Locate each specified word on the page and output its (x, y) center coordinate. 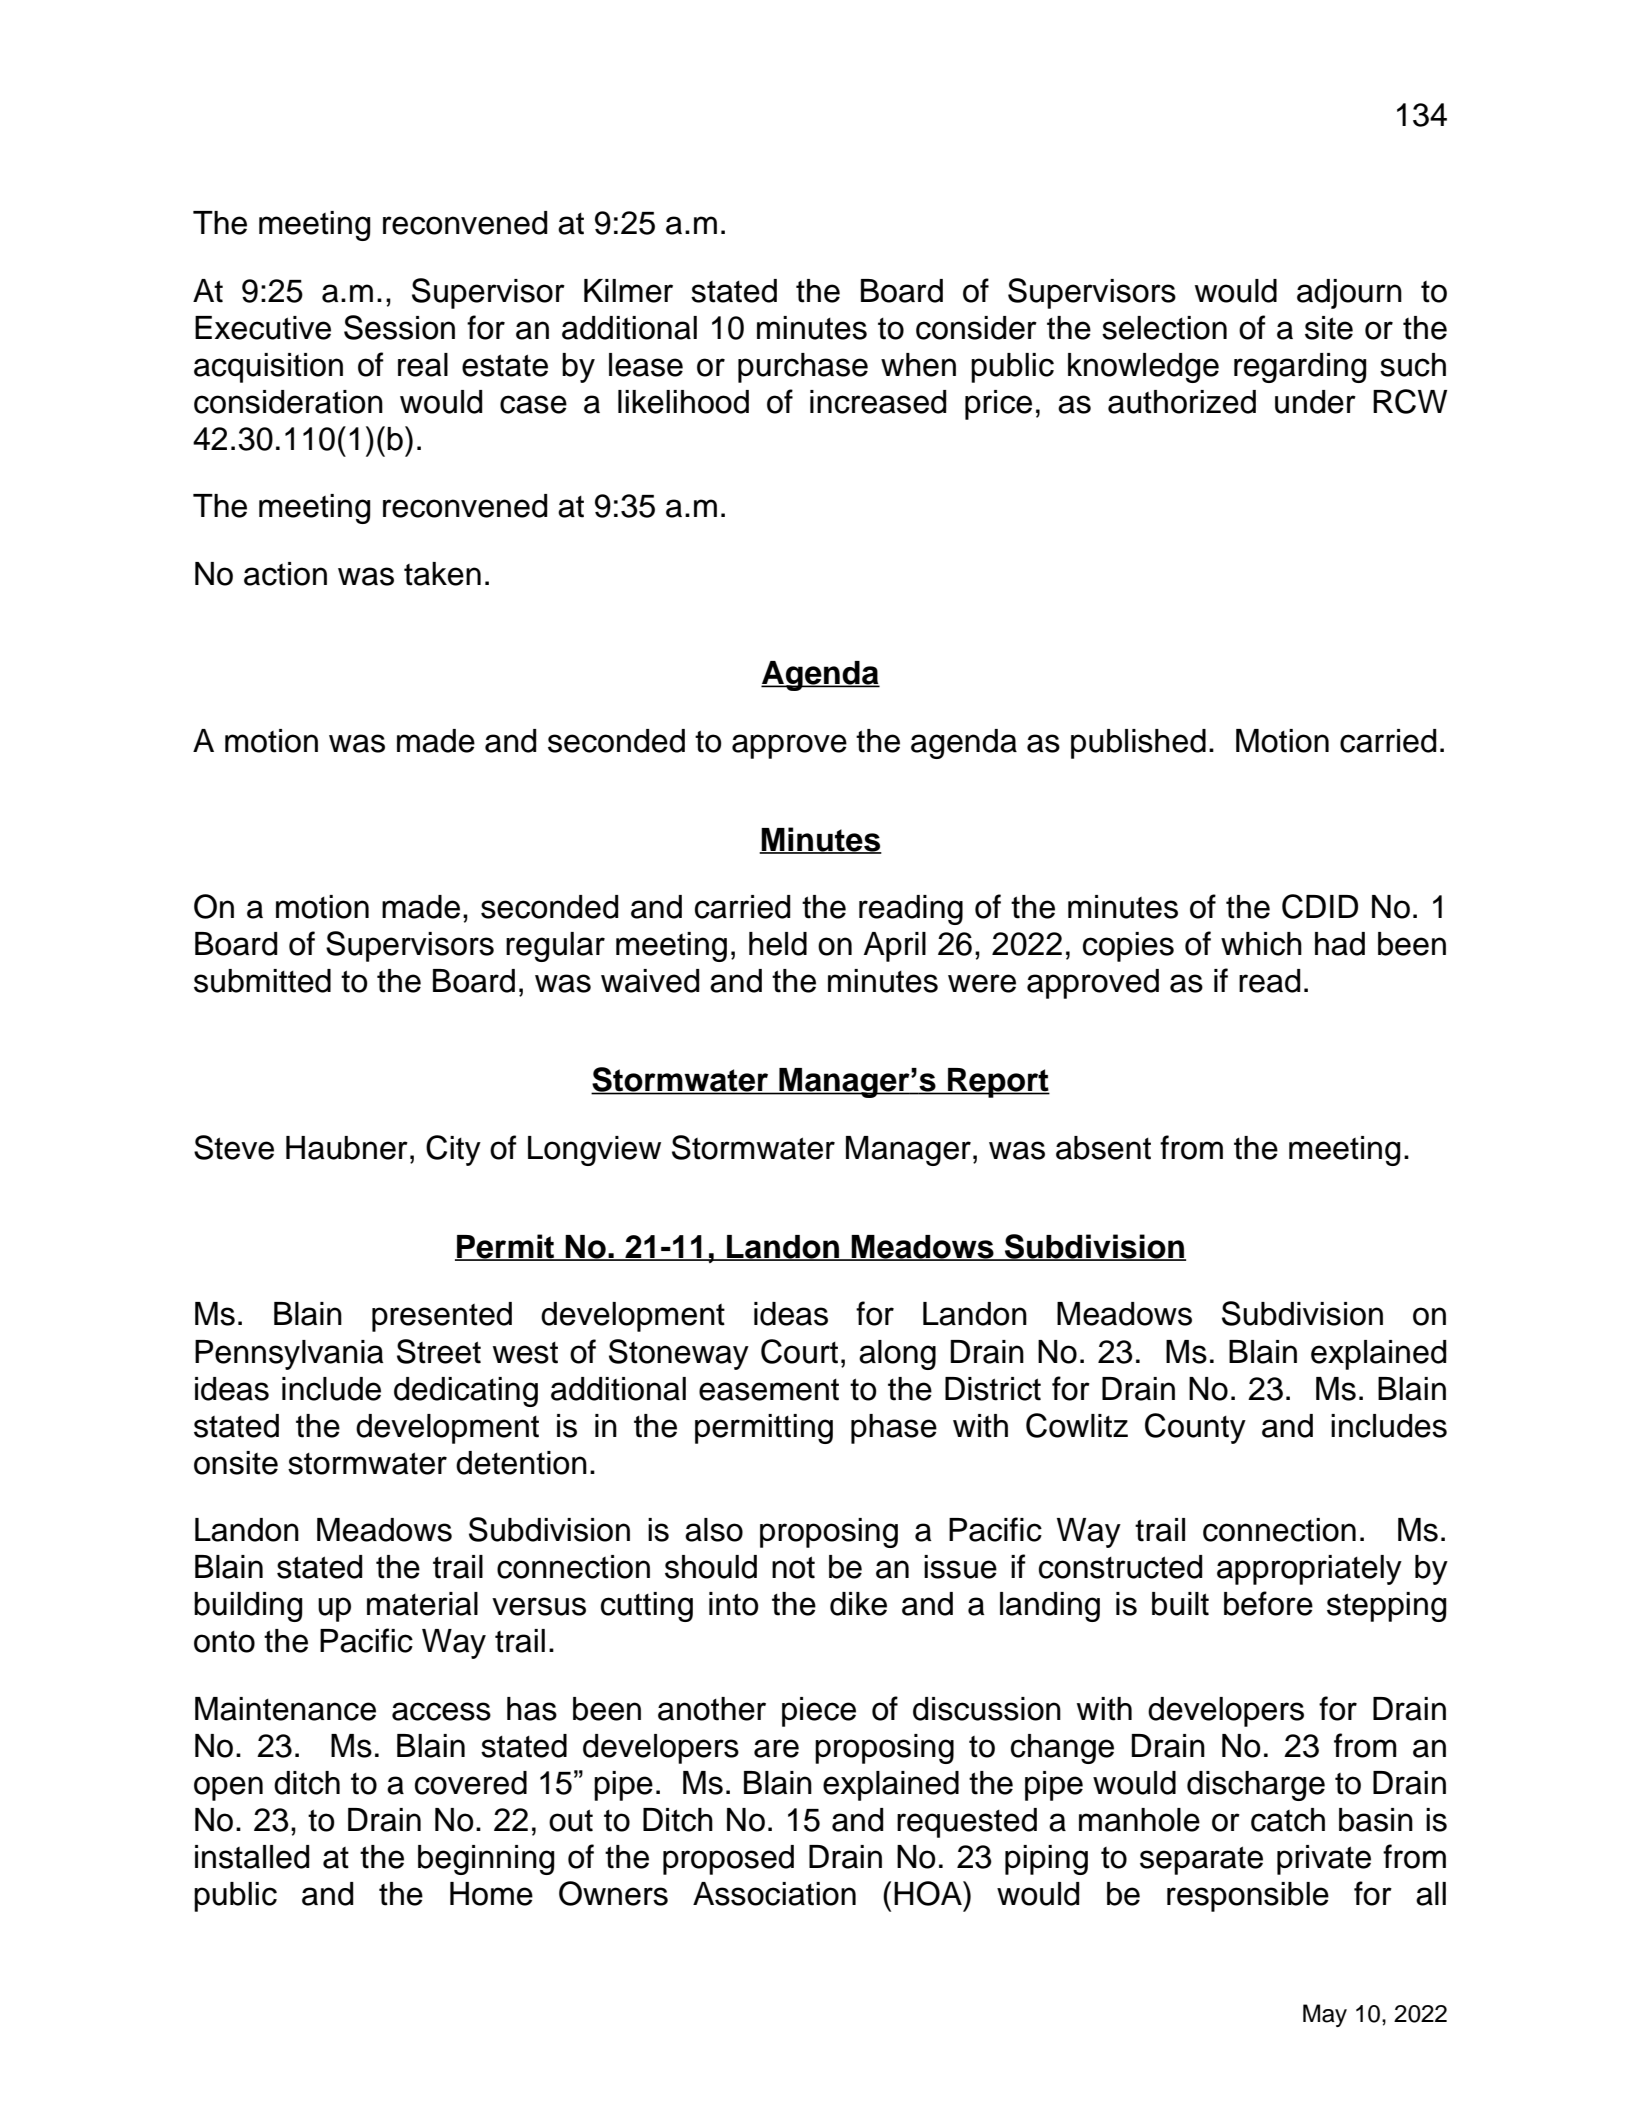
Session (399, 327)
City (453, 1150)
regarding (1300, 368)
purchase (803, 368)
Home (491, 1894)
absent (1103, 1148)
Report (998, 1083)
